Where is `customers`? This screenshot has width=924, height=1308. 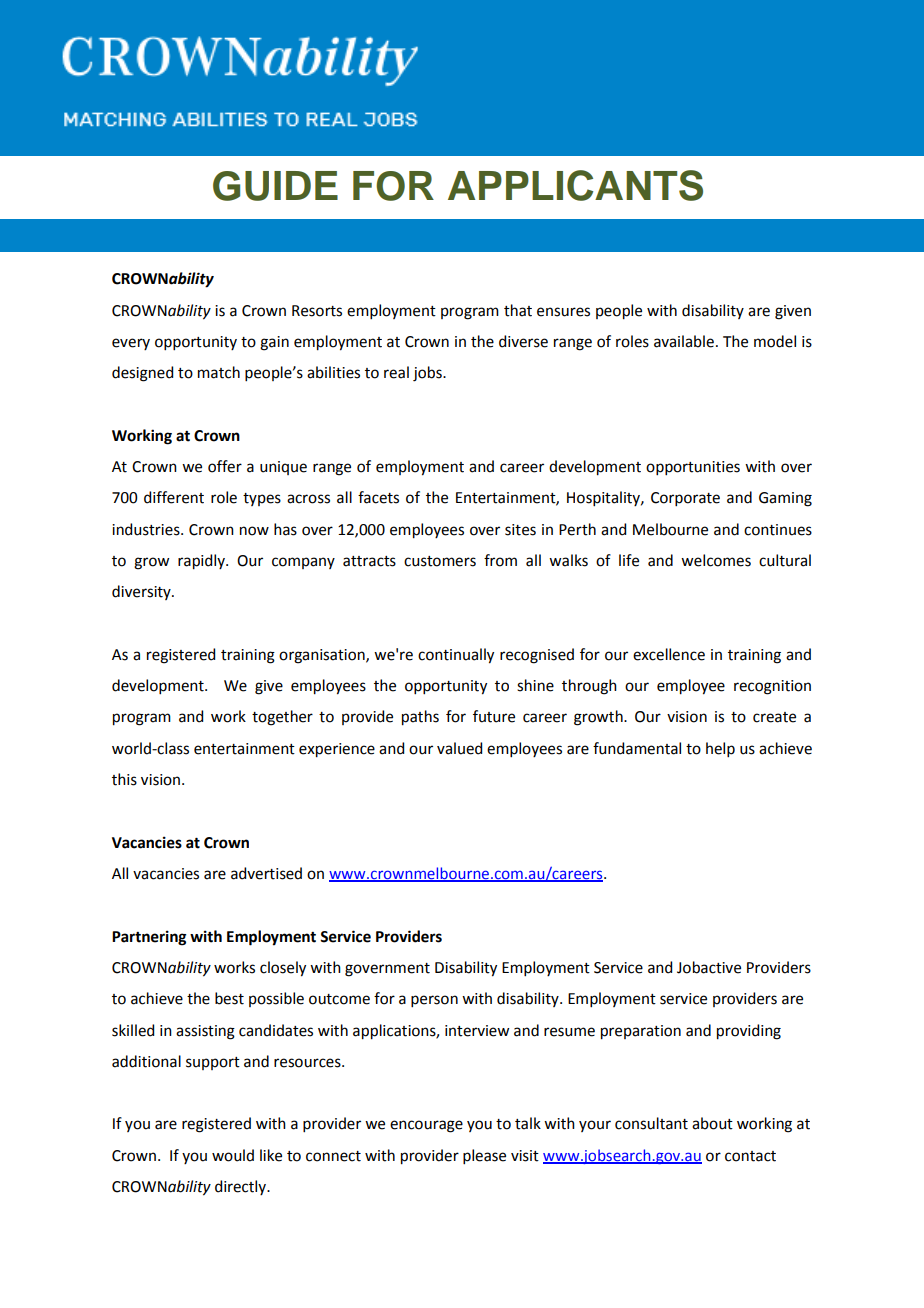
customers is located at coordinates (440, 561).
